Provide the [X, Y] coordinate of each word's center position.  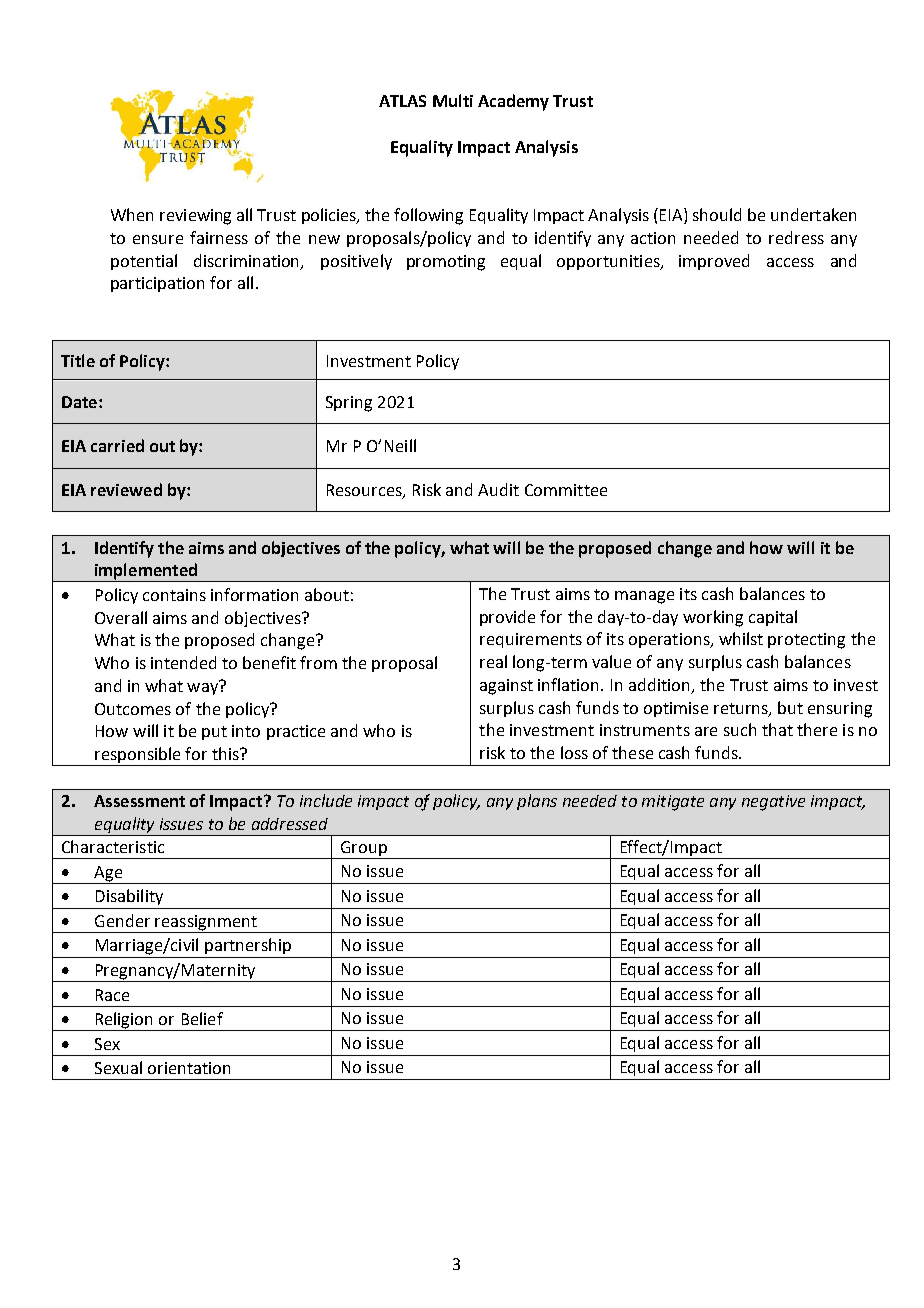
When [132, 214]
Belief [202, 1018]
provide [507, 618]
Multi [453, 100]
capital [773, 618]
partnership [248, 946]
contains [174, 595]
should [717, 214]
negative [773, 803]
